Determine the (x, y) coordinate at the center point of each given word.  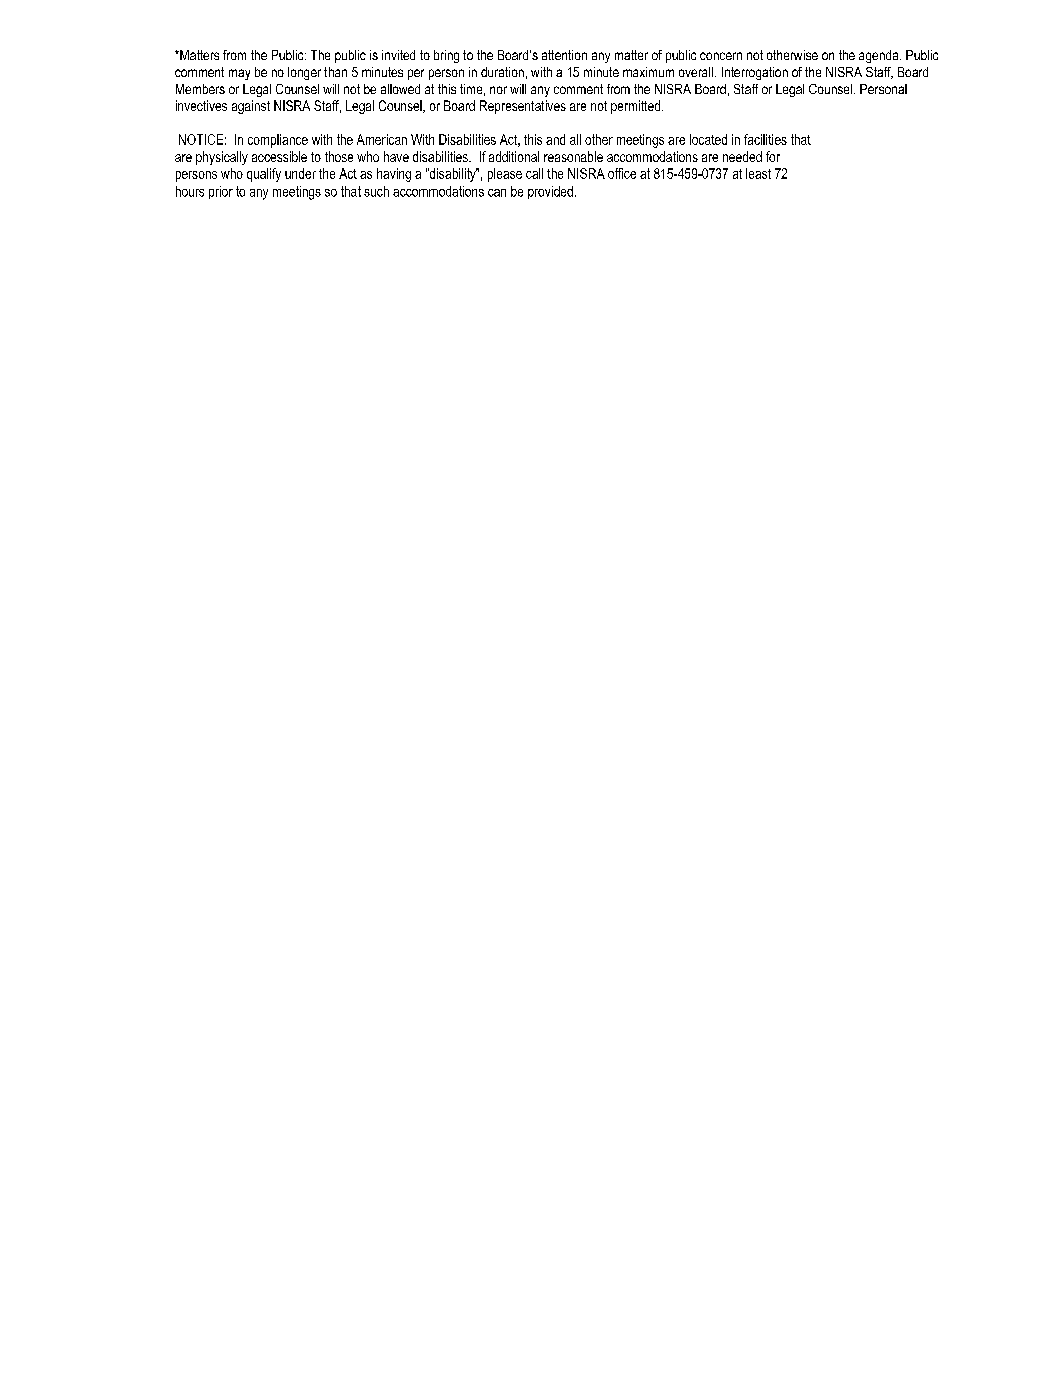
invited (398, 55)
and (555, 139)
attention (564, 55)
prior (221, 192)
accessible (279, 156)
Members (200, 89)
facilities (765, 139)
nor (498, 90)
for (773, 156)
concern (721, 56)
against (251, 107)
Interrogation (755, 73)
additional (514, 156)
